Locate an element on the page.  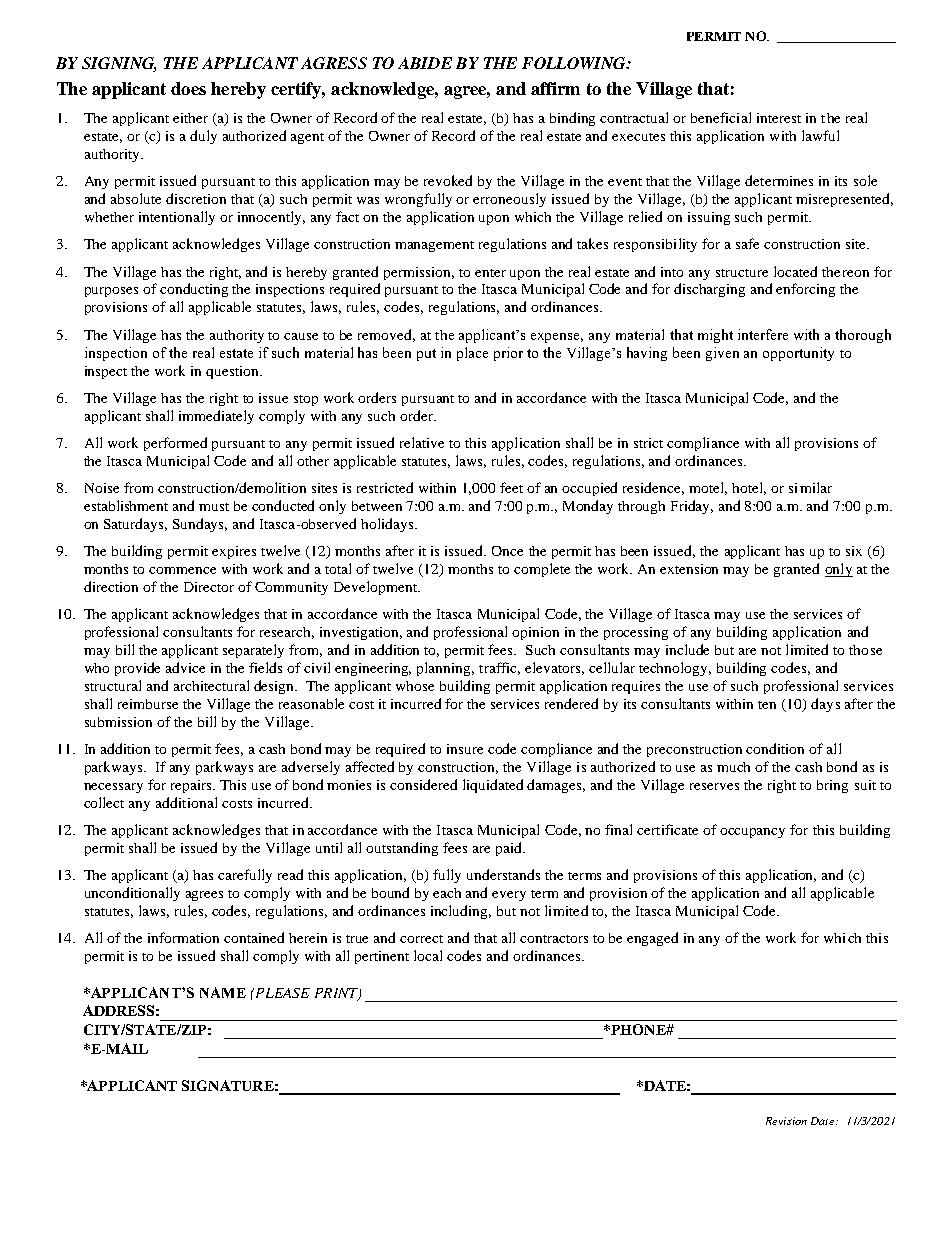
repairs is located at coordinates (192, 786).
